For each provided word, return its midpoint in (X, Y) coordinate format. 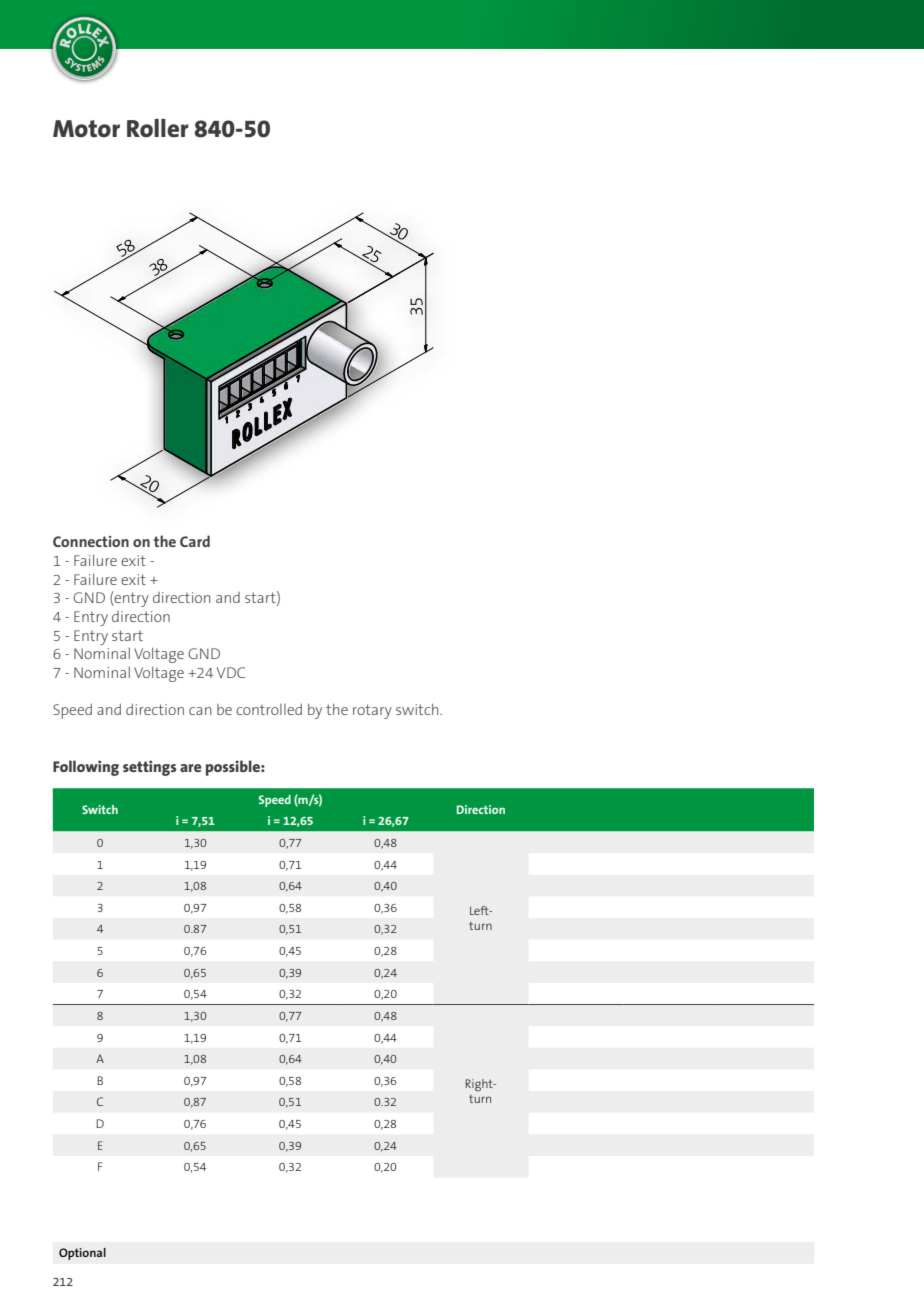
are (191, 768)
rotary (372, 711)
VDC (231, 672)
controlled (269, 709)
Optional (82, 1254)
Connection (91, 541)
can (200, 711)
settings (150, 768)
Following (86, 768)
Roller (158, 128)
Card (195, 541)
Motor (86, 129)
